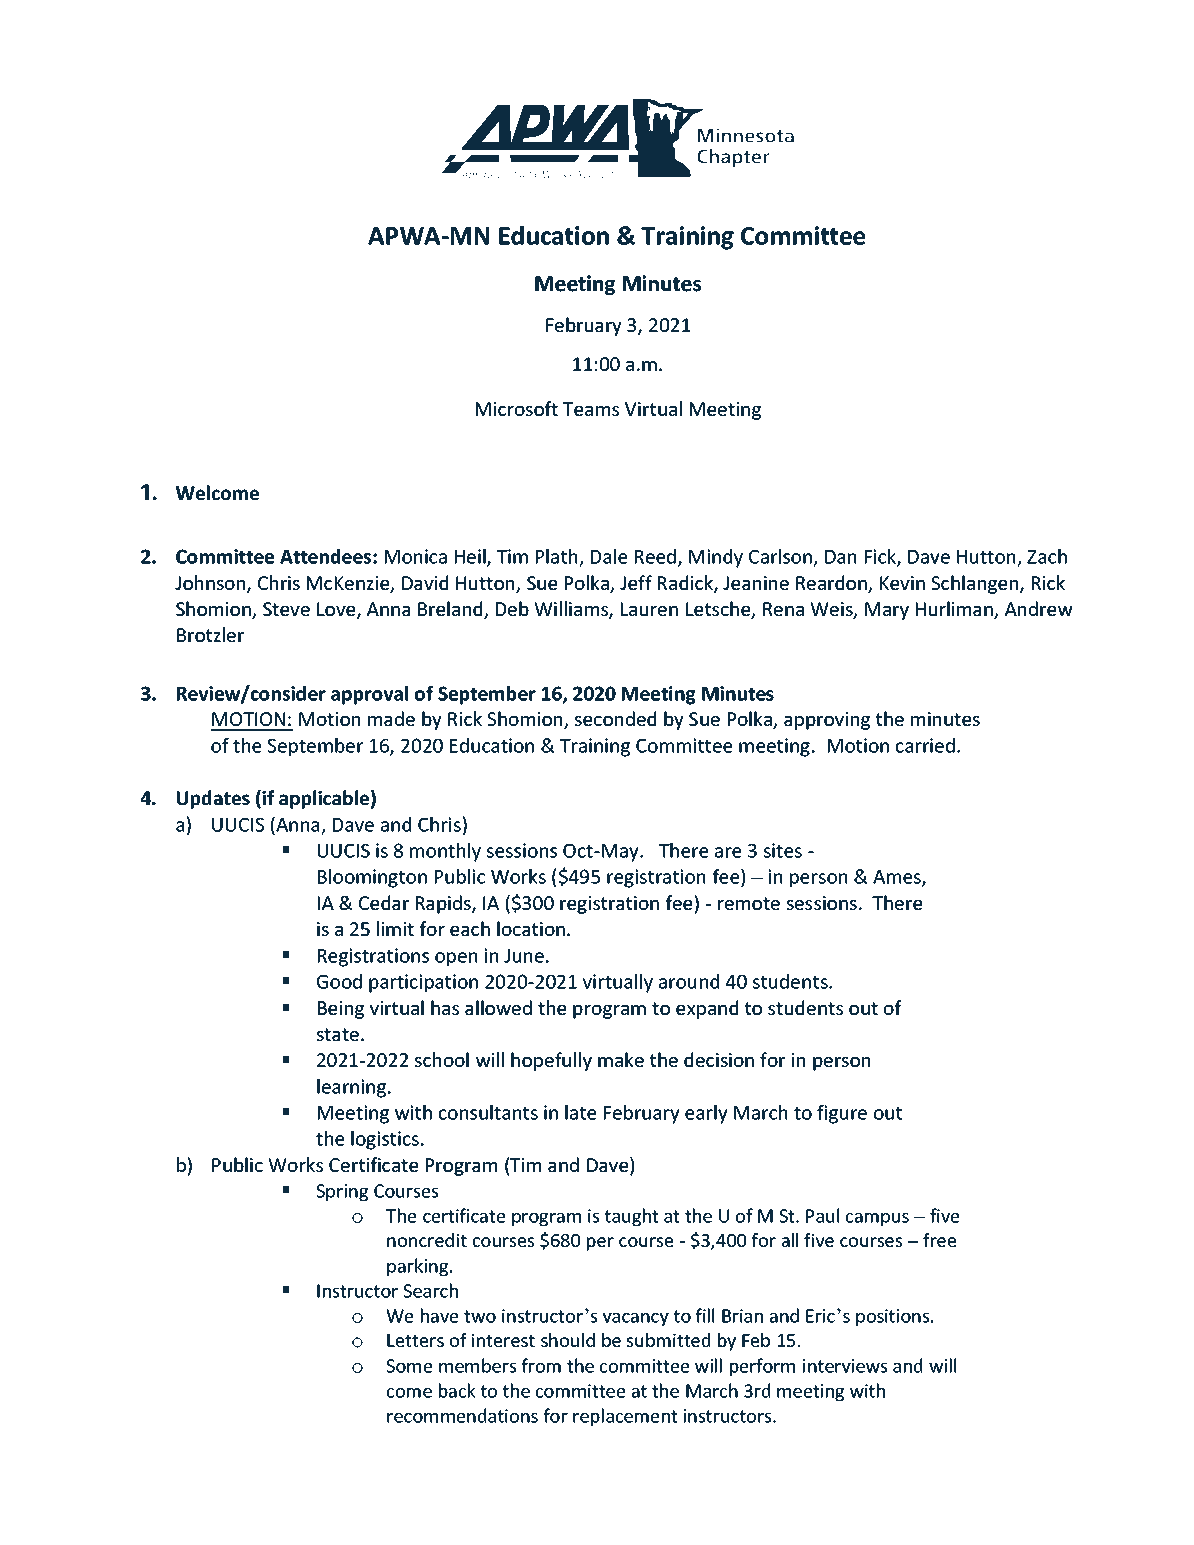 The height and width of the document is (1545, 1194). What do you see at coordinates (372, 878) in the document?
I see `Bloomington` at bounding box center [372, 878].
